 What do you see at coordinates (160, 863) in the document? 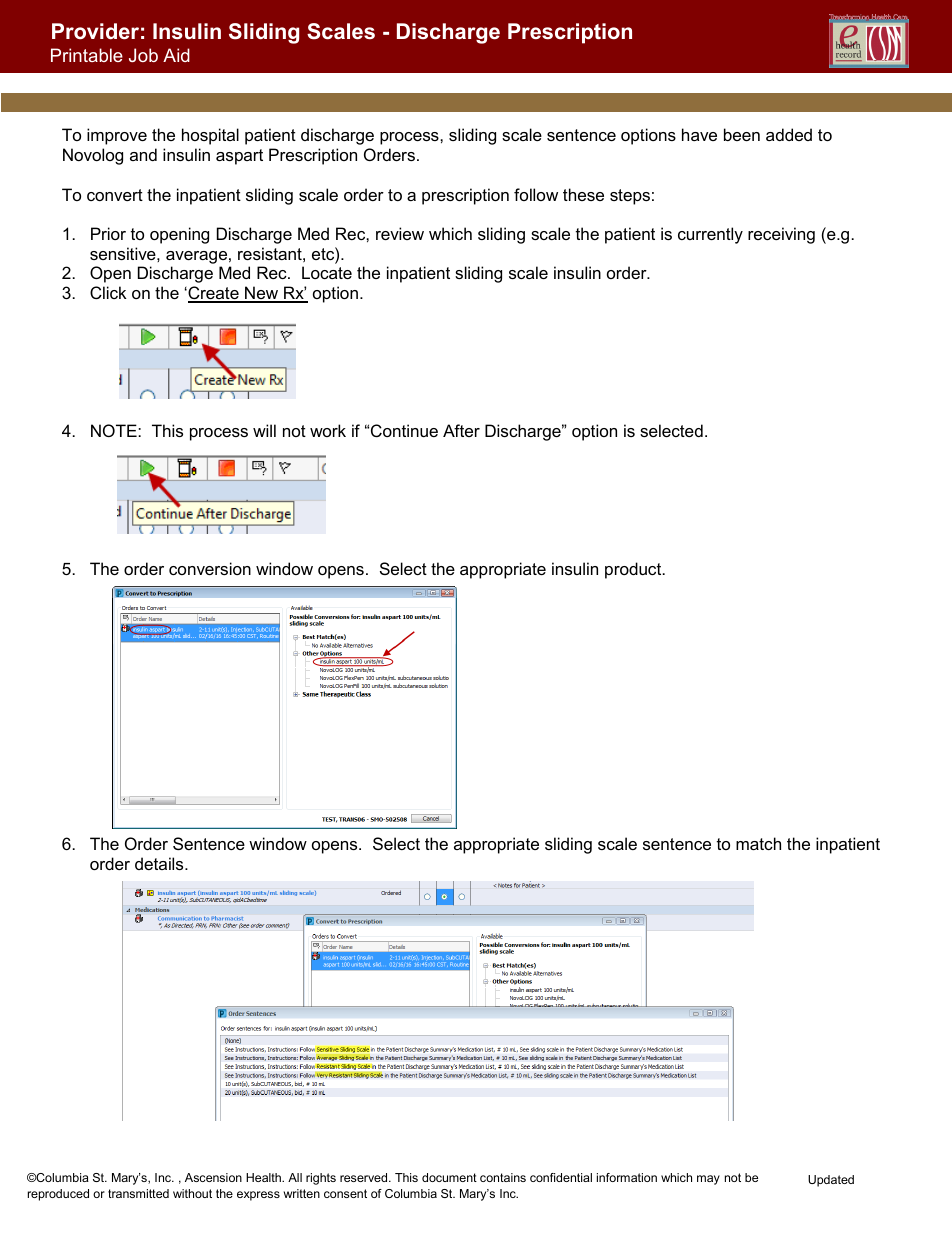
I see `details` at bounding box center [160, 863].
